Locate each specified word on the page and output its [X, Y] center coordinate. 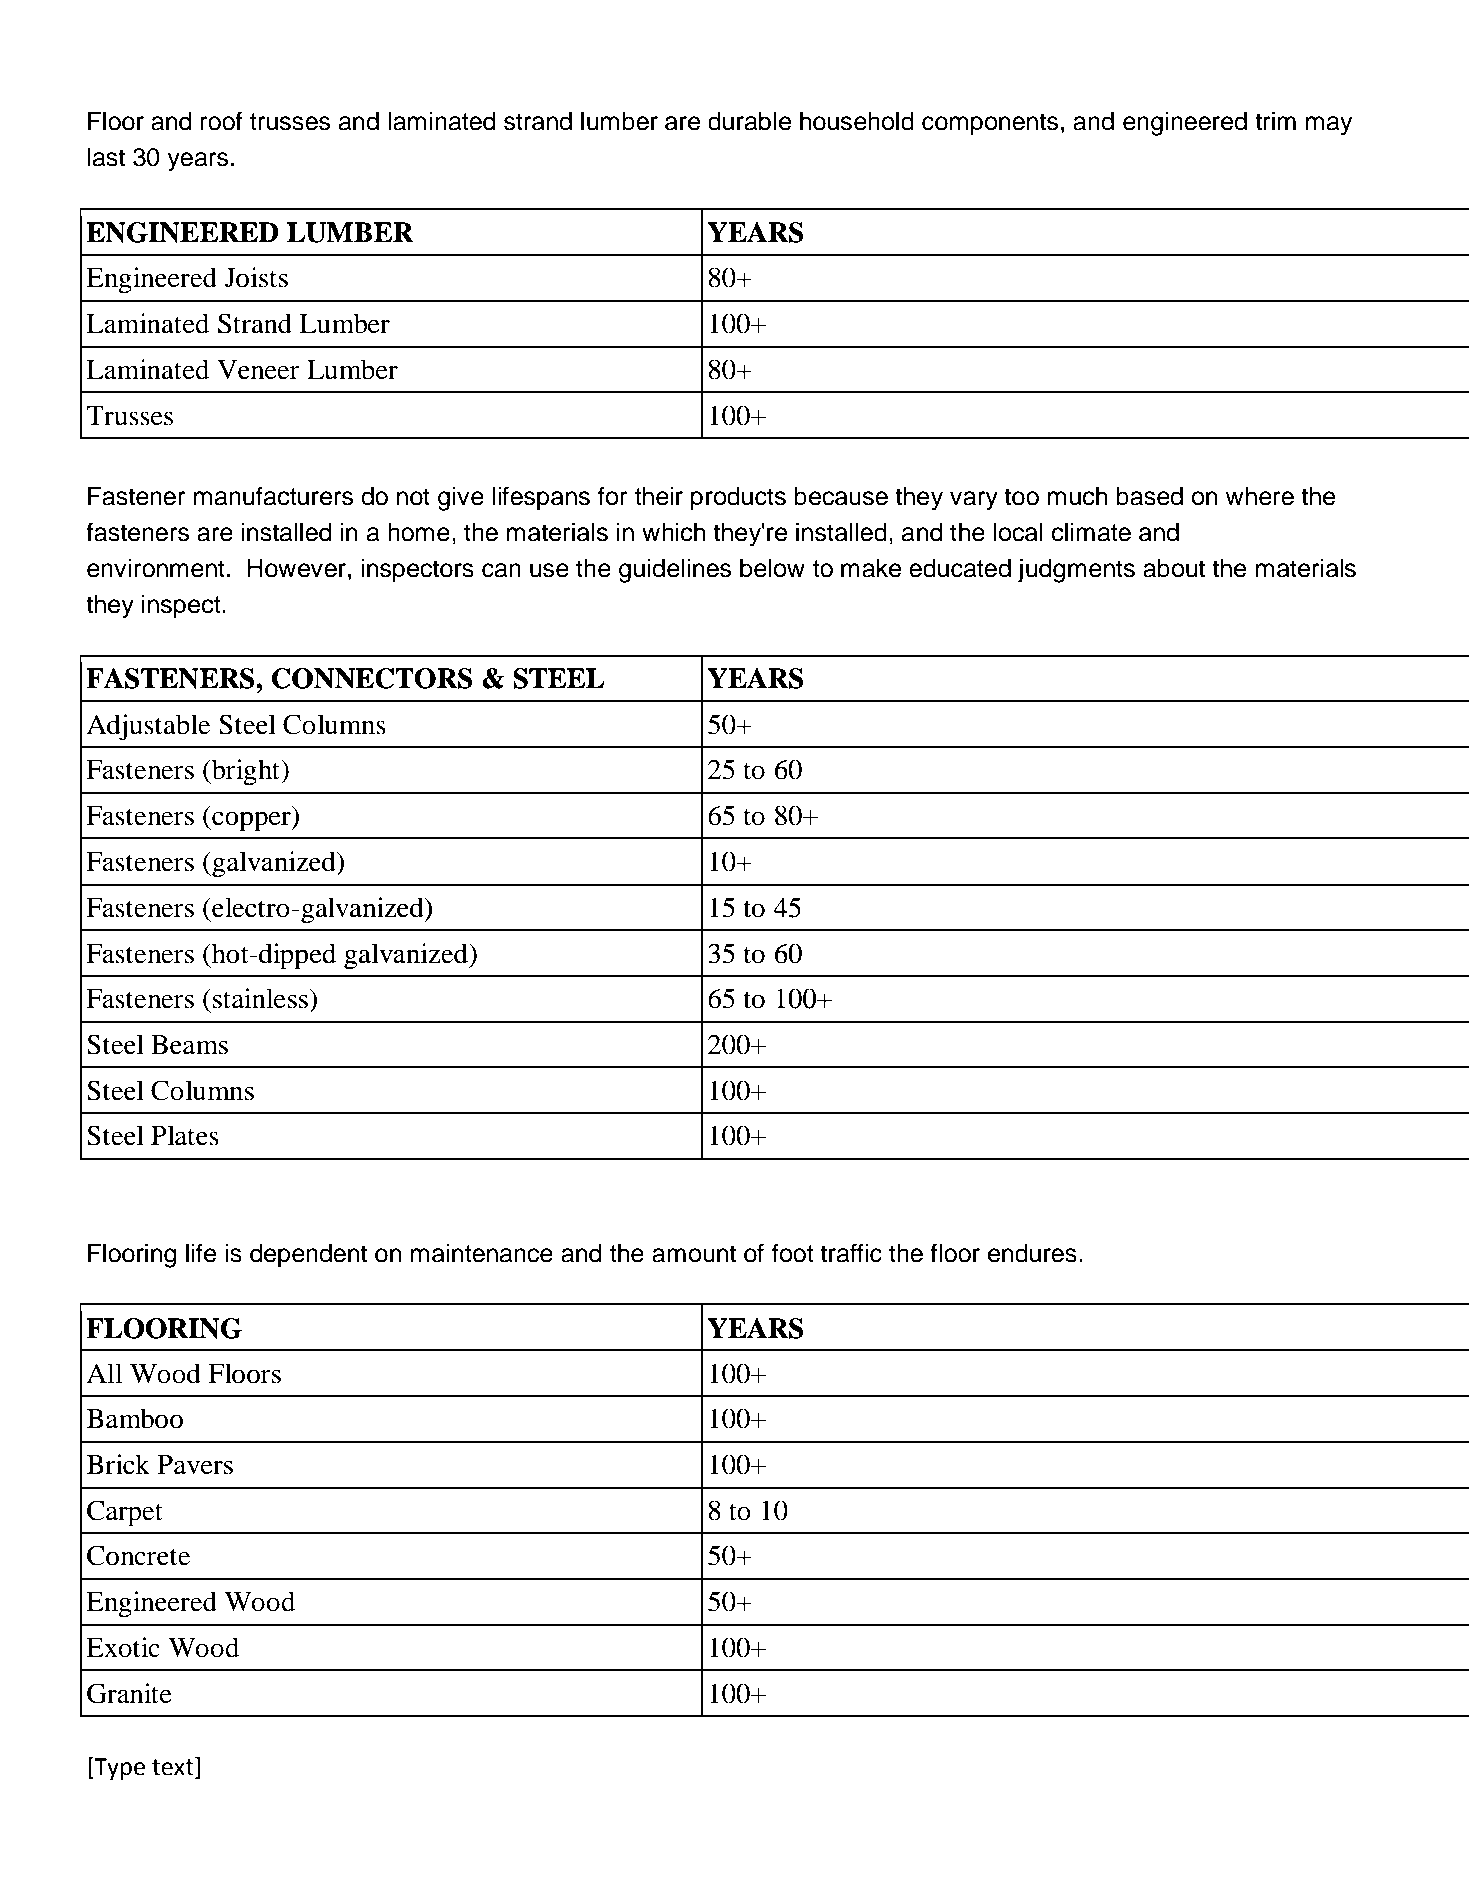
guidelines [675, 570]
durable [749, 121]
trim [1275, 120]
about [1174, 568]
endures [1032, 1253]
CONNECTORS [372, 678]
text [174, 1767]
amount [694, 1254]
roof [221, 121]
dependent [308, 1255]
